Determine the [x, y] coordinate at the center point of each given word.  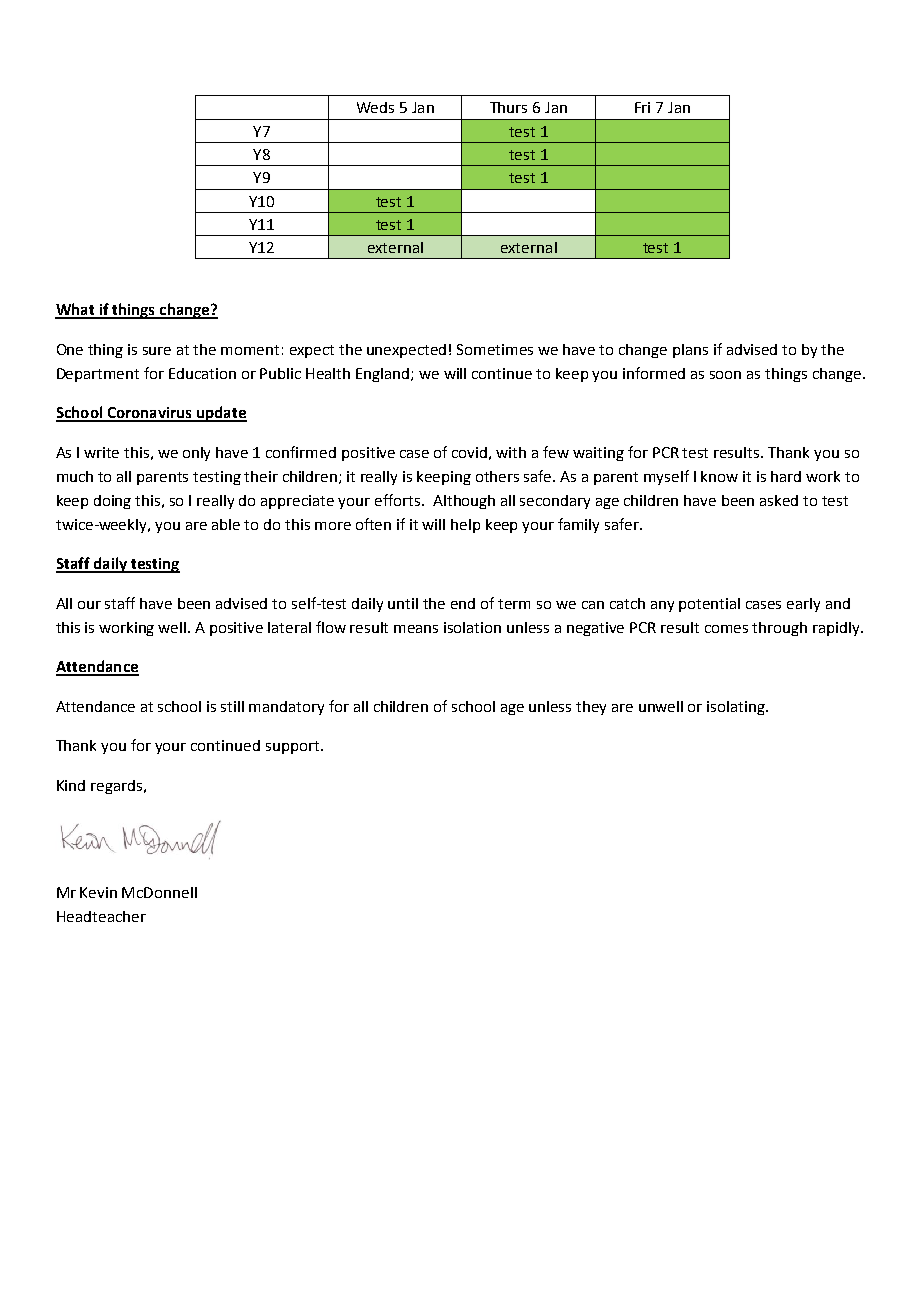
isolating [737, 708]
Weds [375, 107]
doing [112, 502]
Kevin [98, 892]
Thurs [508, 107]
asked [779, 500]
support [292, 747]
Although [464, 502]
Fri [642, 107]
